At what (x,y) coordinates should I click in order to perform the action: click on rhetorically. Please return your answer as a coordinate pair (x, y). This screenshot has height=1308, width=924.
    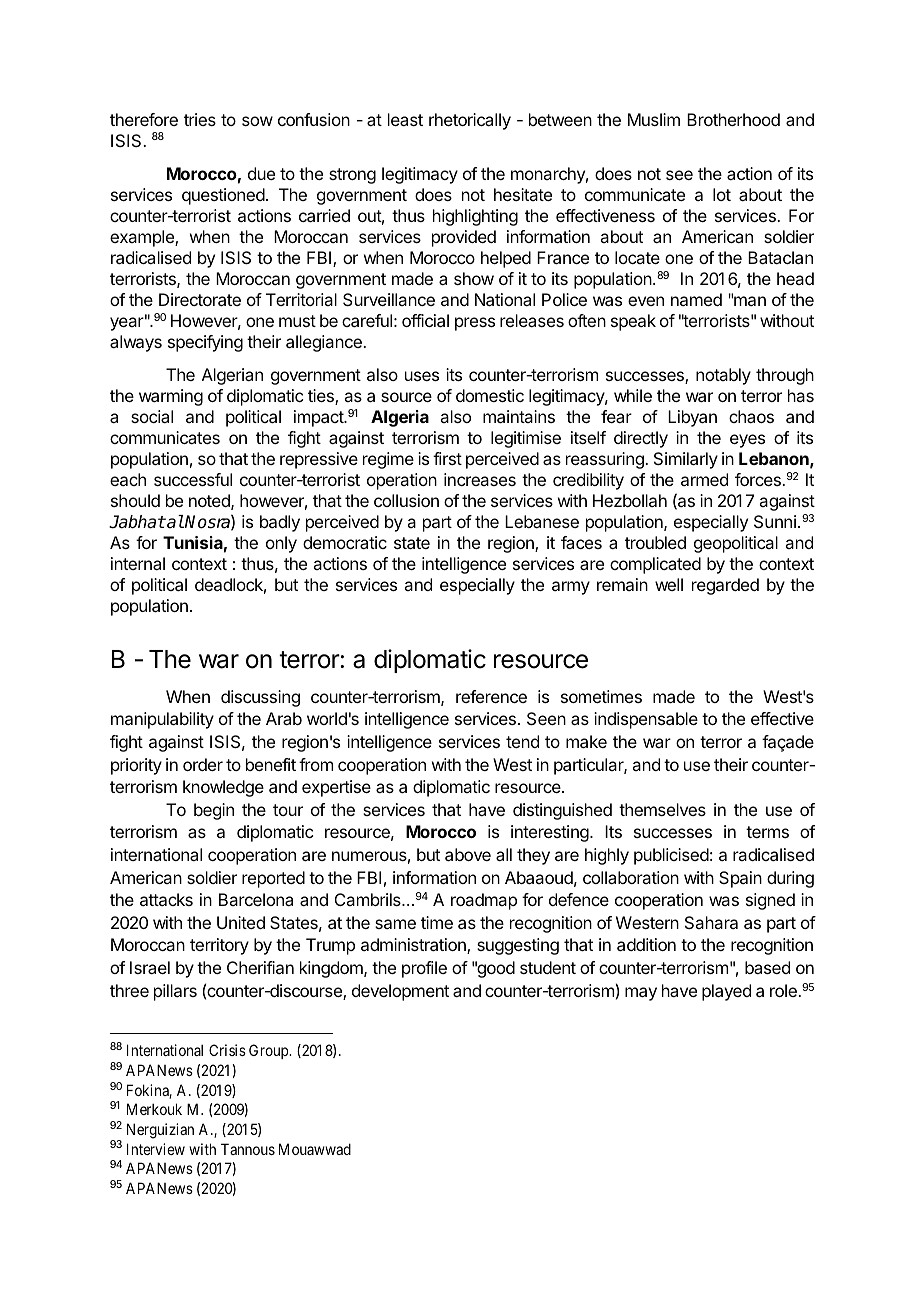
    Looking at the image, I should click on (470, 121).
